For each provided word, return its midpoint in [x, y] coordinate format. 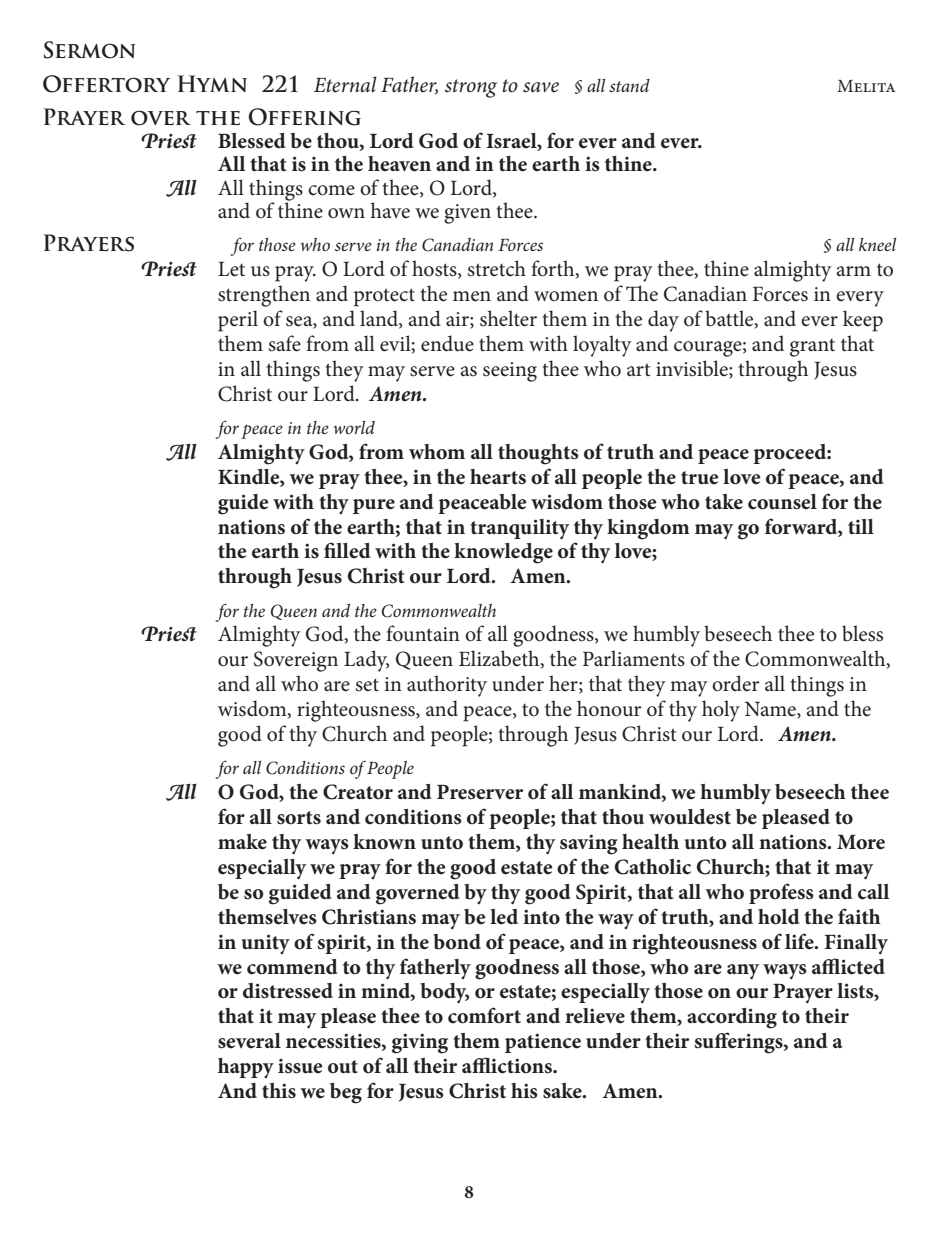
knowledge [503, 553]
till [861, 526]
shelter [508, 318]
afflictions [508, 1065]
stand [629, 85]
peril [238, 321]
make [242, 842]
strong [471, 88]
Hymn [212, 83]
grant [812, 348]
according [732, 1018]
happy [246, 1068]
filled [347, 550]
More [861, 842]
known [384, 842]
